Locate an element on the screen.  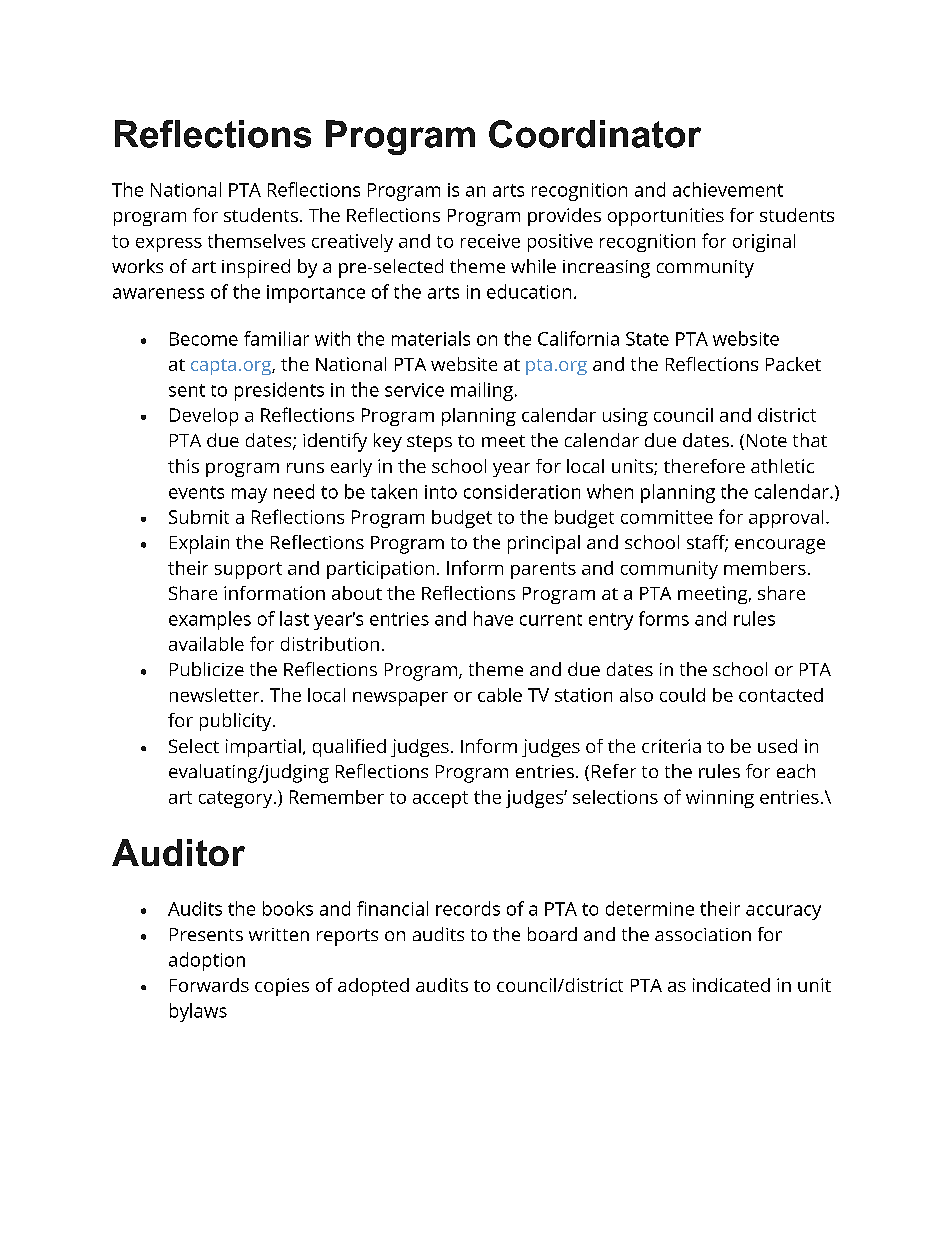
winning is located at coordinates (720, 799).
